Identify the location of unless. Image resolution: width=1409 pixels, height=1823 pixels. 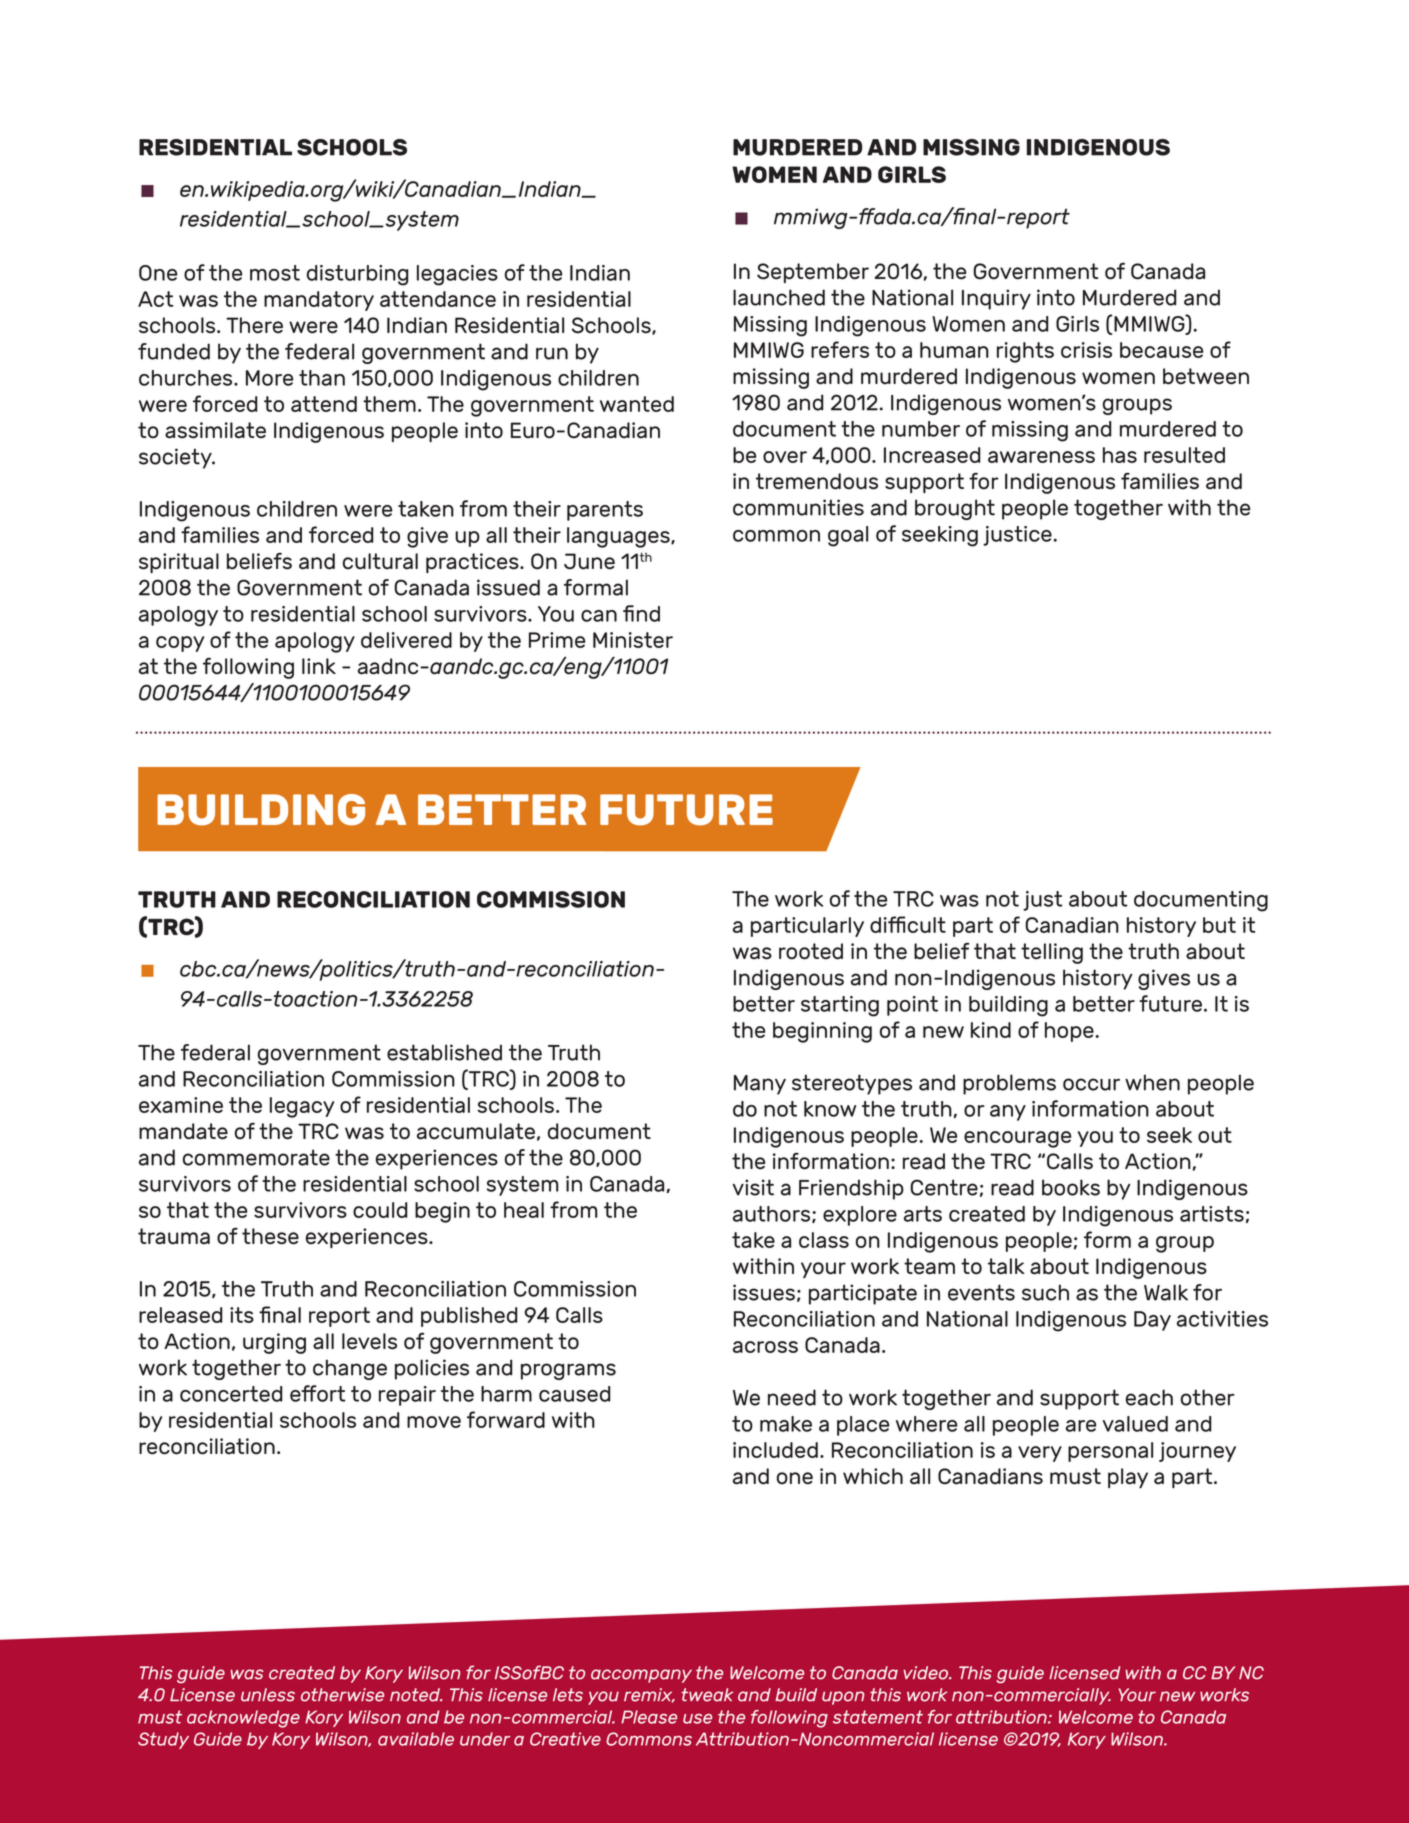
(268, 1695).
